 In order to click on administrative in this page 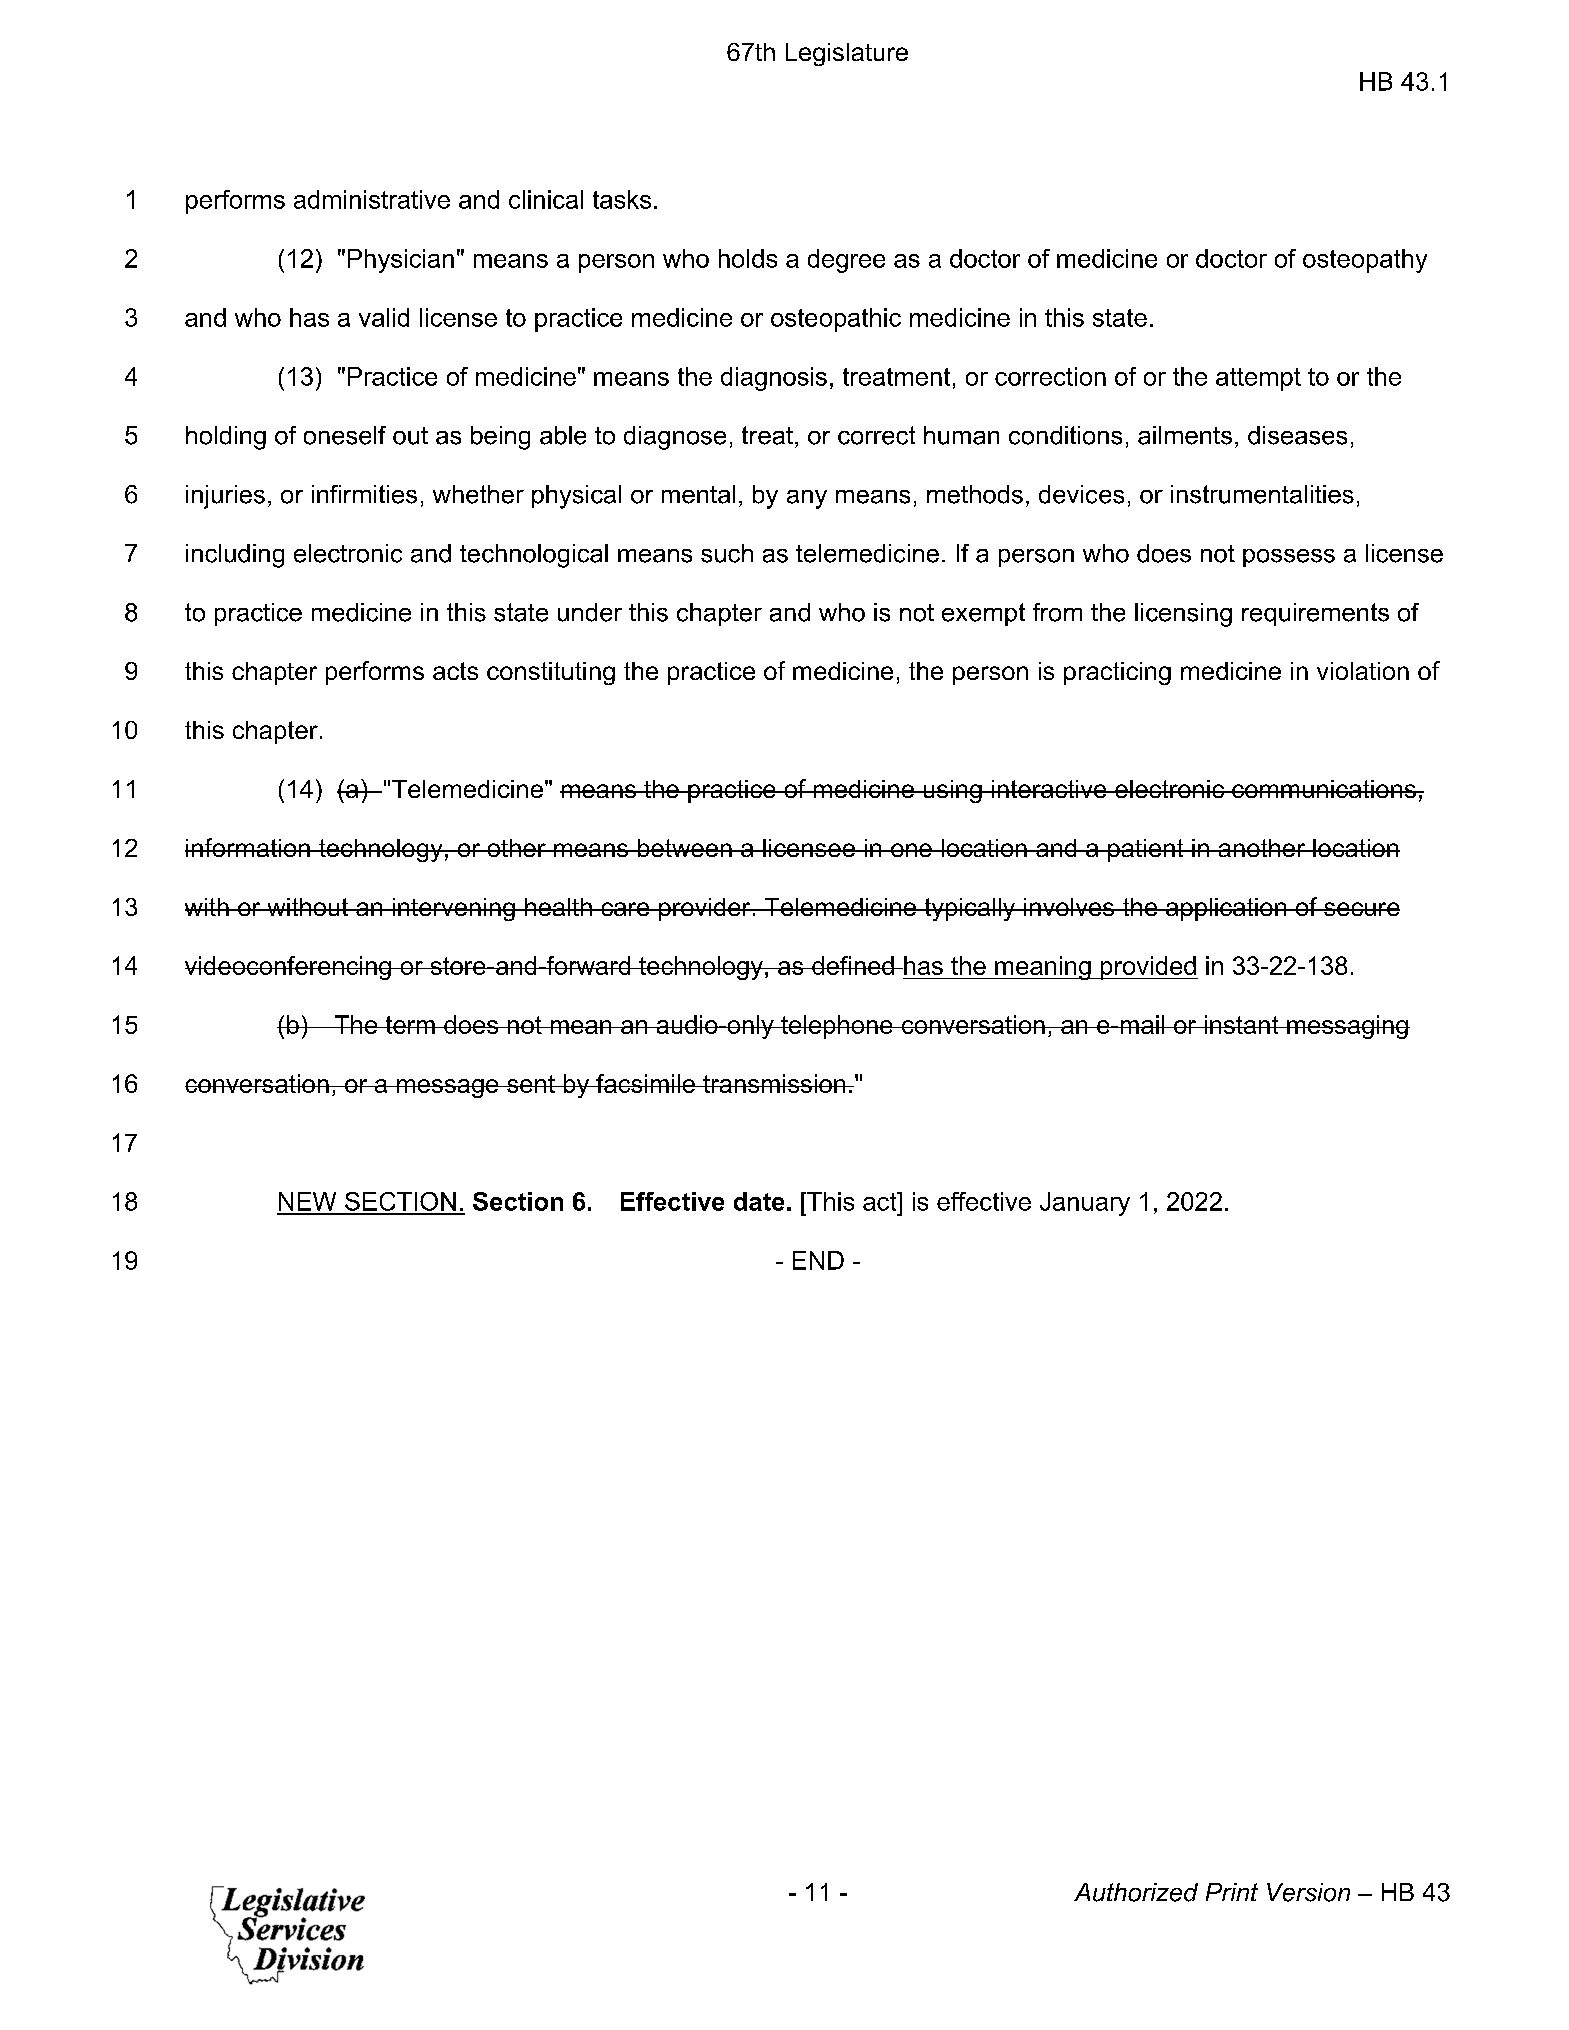, I will do `click(372, 199)`.
